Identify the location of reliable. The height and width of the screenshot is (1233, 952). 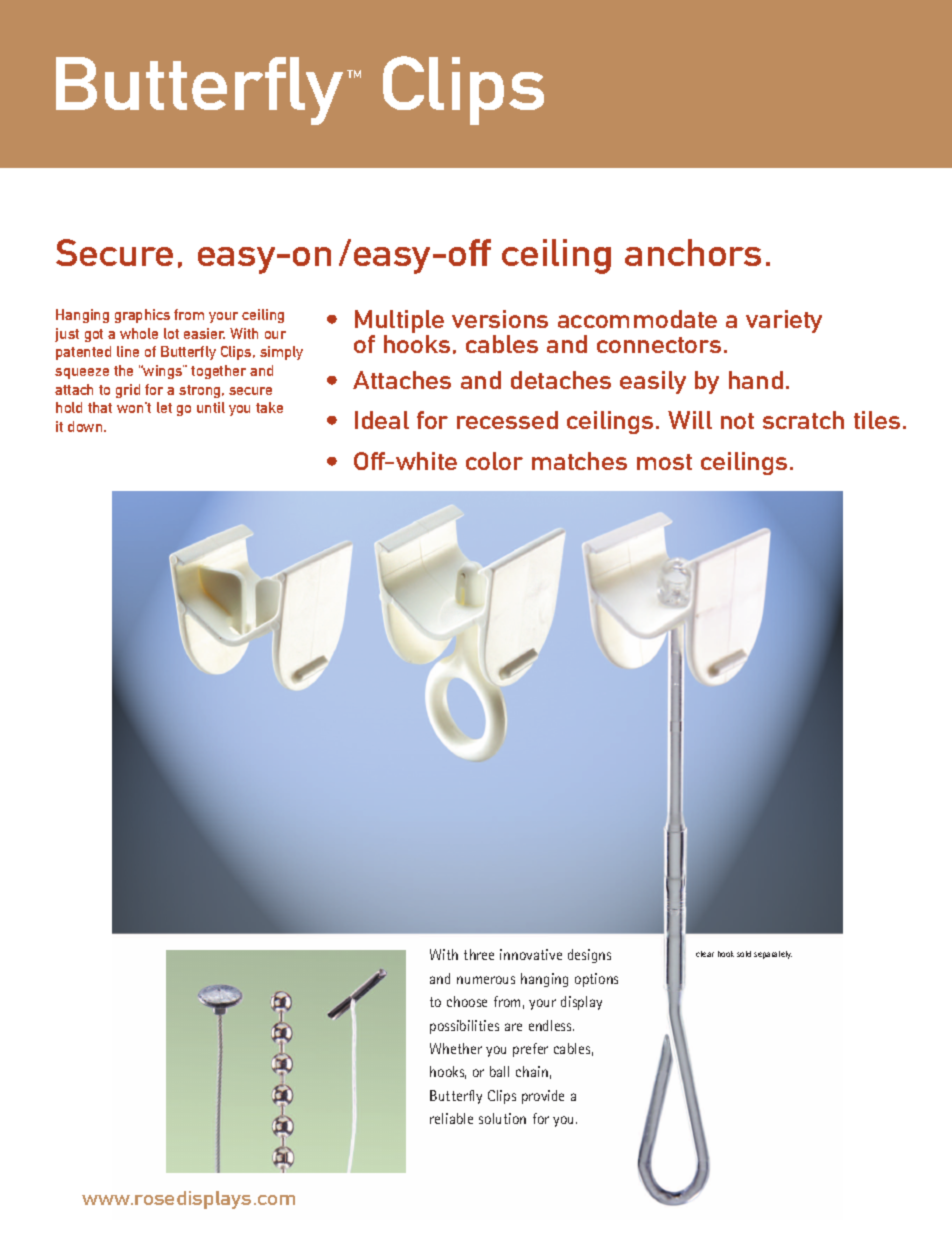
(451, 1118).
